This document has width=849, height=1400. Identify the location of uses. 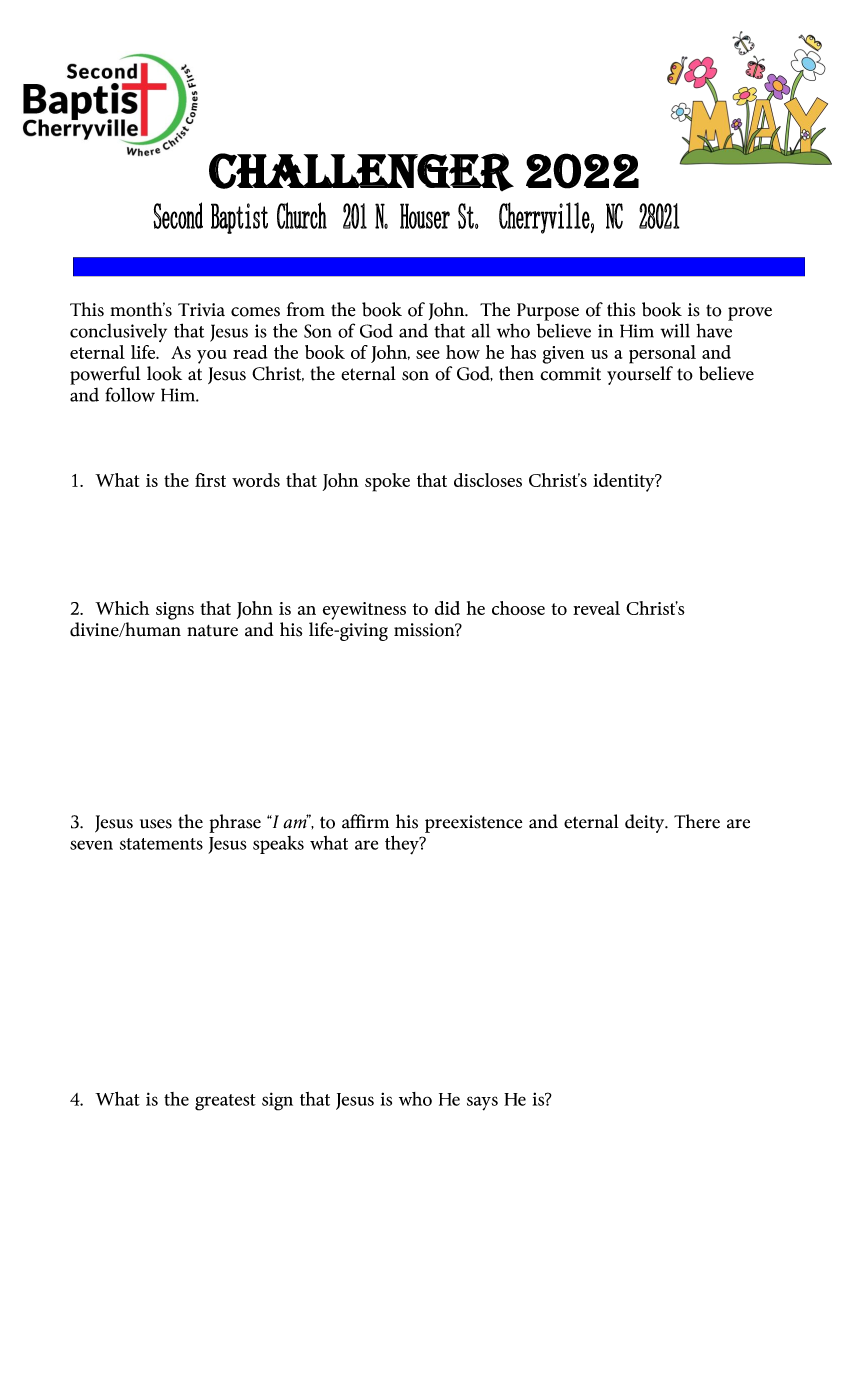
(156, 824).
